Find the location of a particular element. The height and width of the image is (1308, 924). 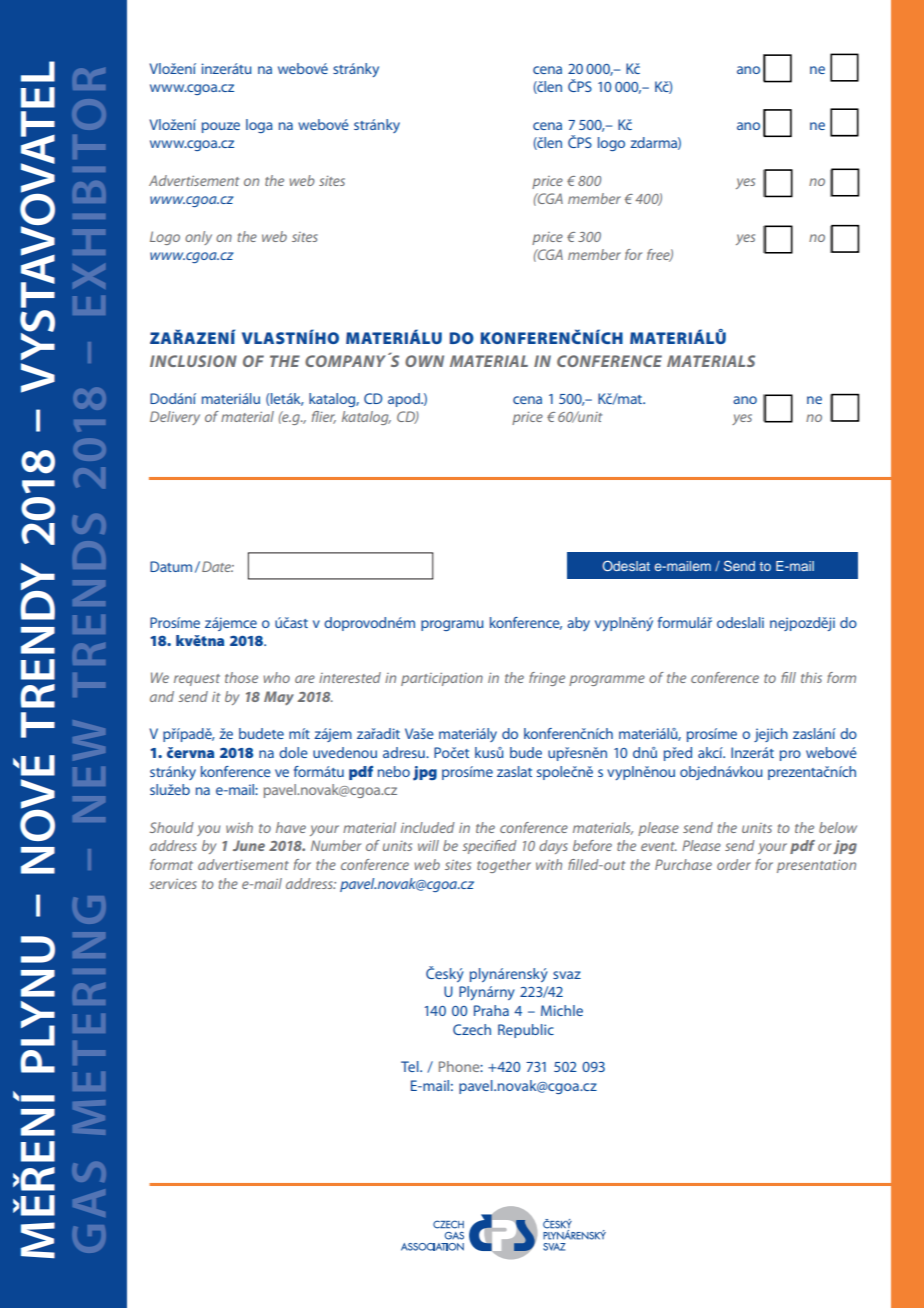

aby is located at coordinates (578, 624).
